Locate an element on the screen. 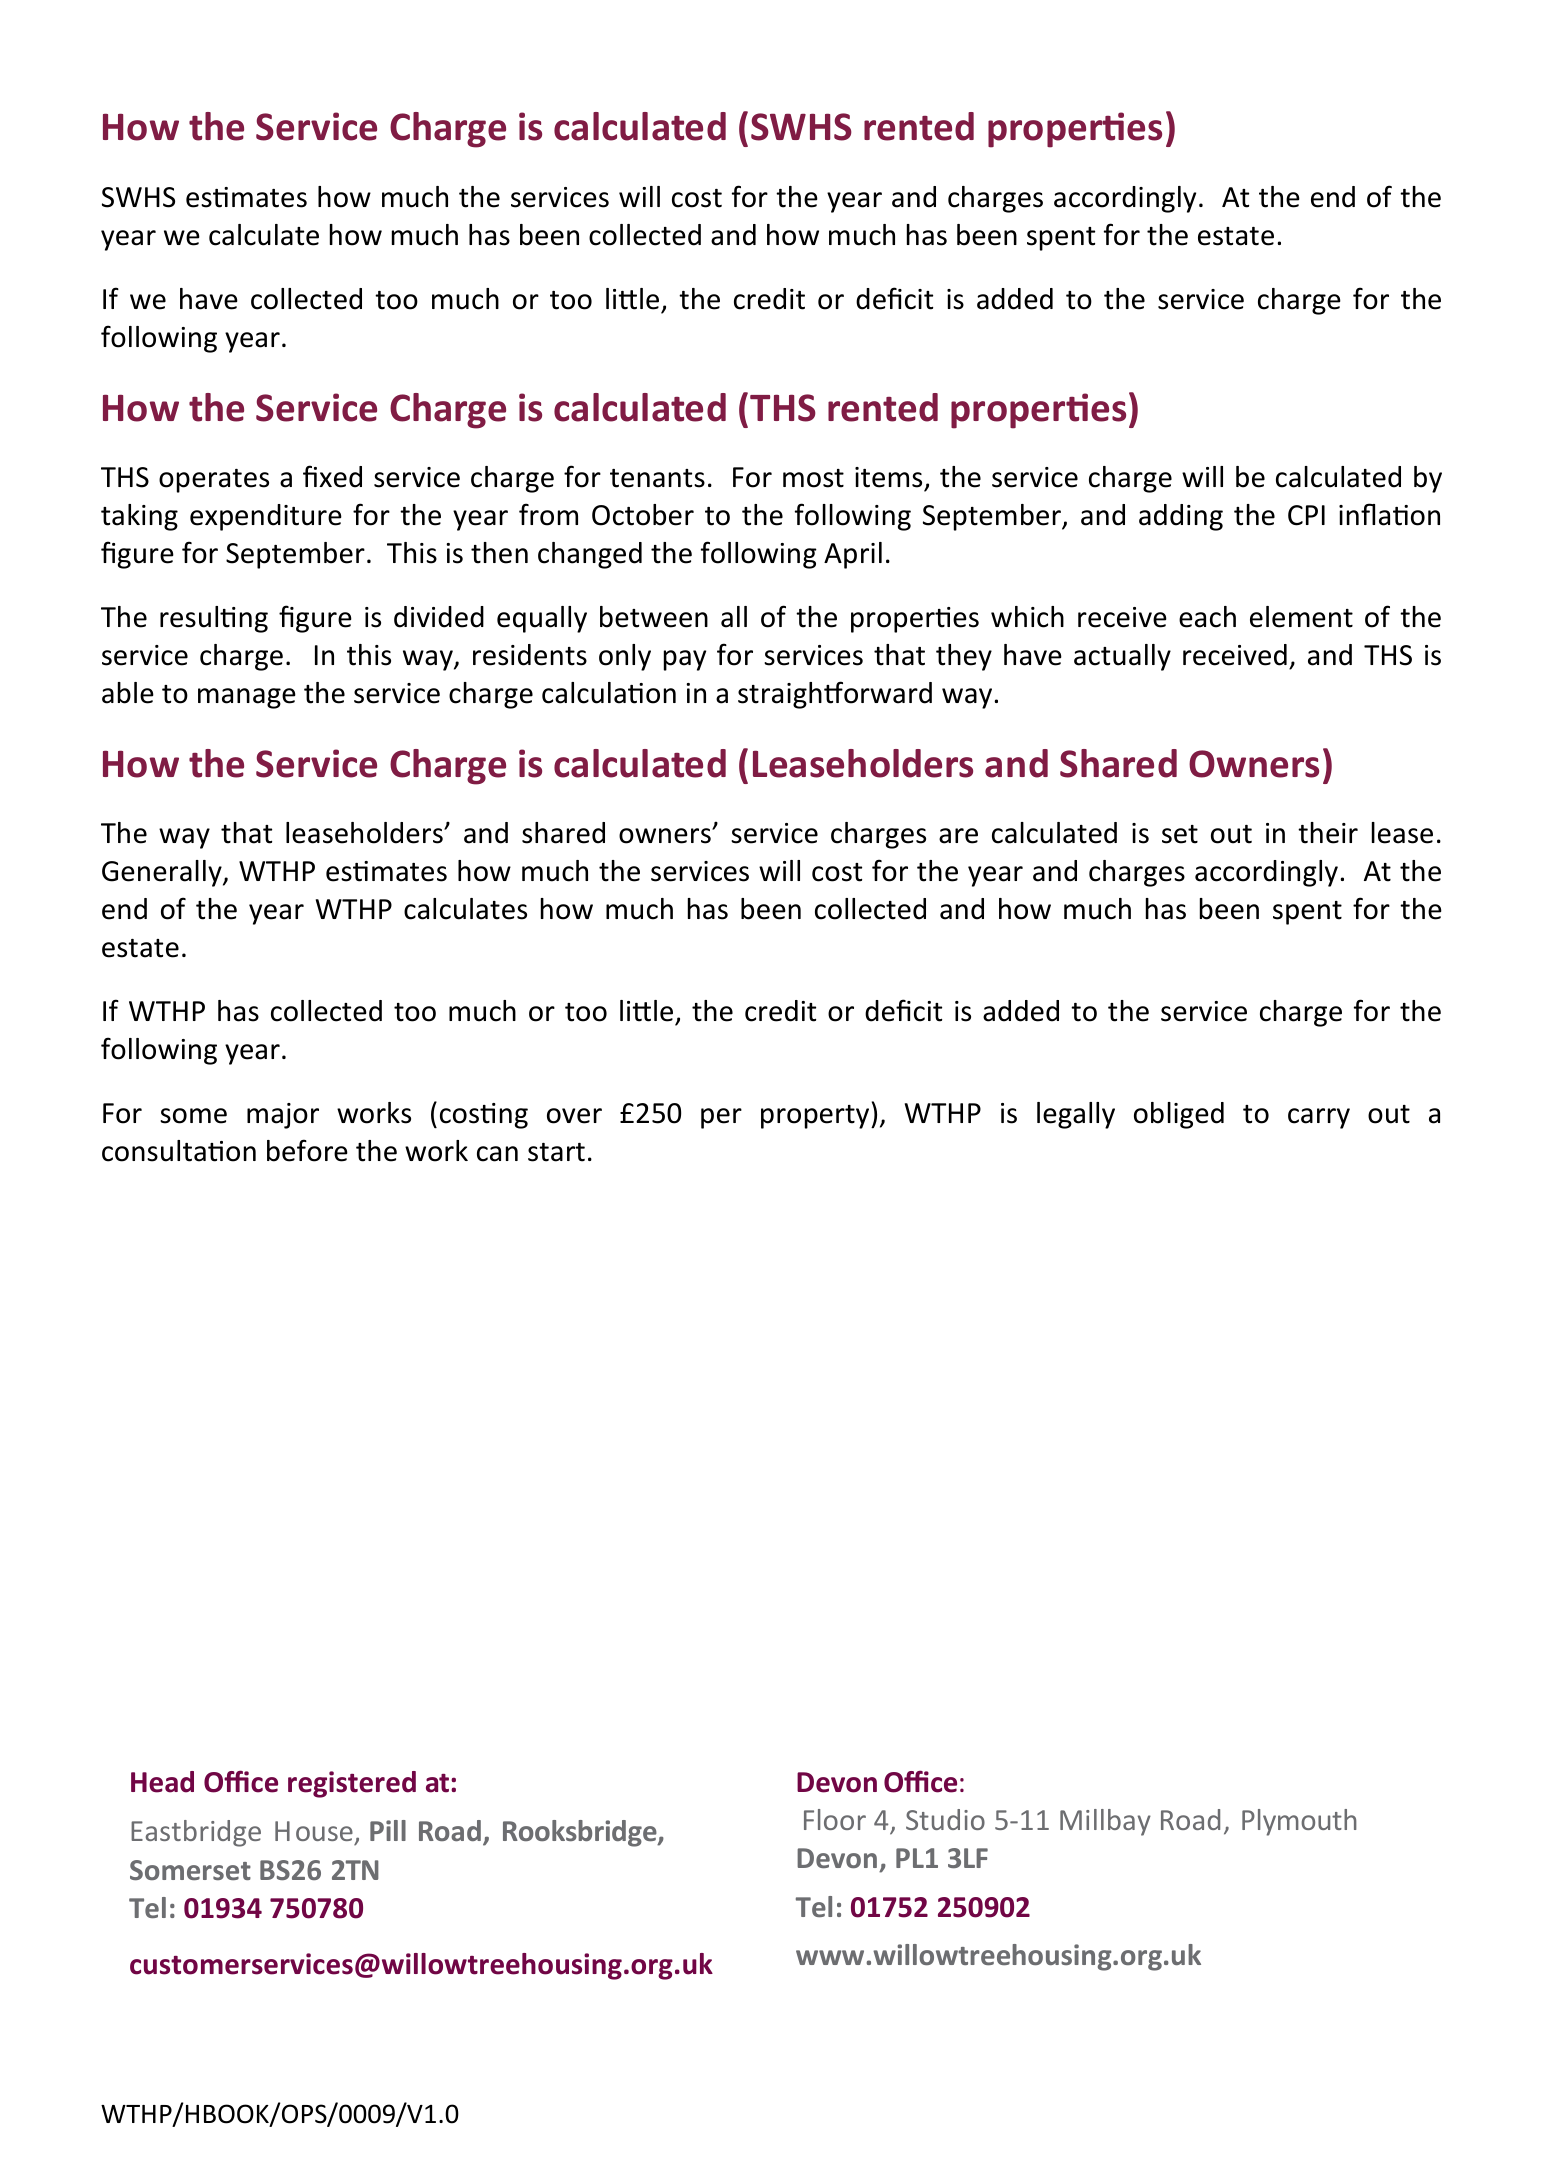 This screenshot has width=1543, height=2182. adding is located at coordinates (1181, 517).
